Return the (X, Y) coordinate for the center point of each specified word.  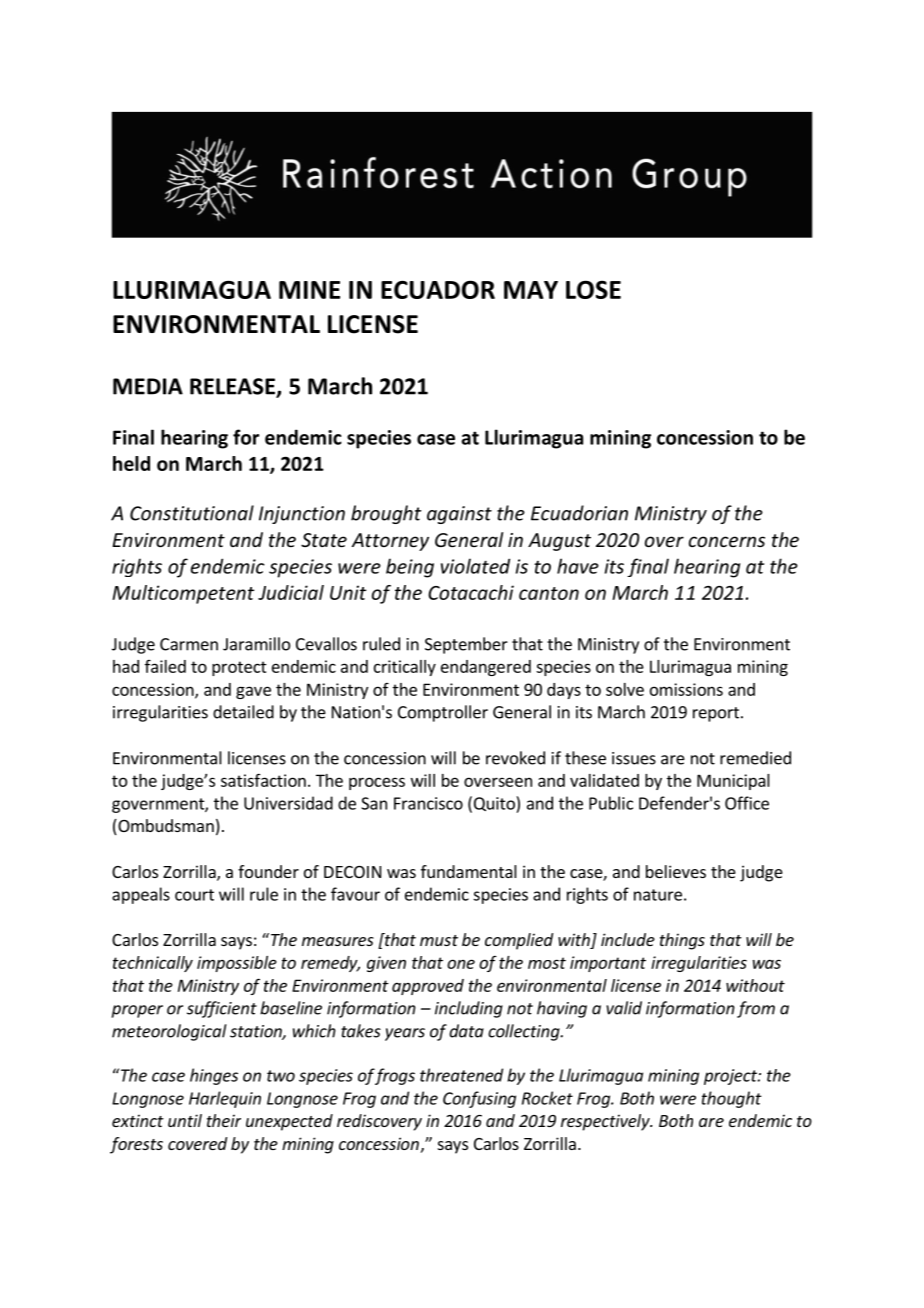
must (439, 940)
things (682, 941)
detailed (243, 712)
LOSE (593, 289)
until (185, 1120)
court (194, 895)
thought (732, 1099)
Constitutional (192, 513)
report (716, 714)
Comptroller (443, 713)
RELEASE (233, 387)
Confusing (479, 1099)
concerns (727, 541)
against (459, 515)
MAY (531, 290)
